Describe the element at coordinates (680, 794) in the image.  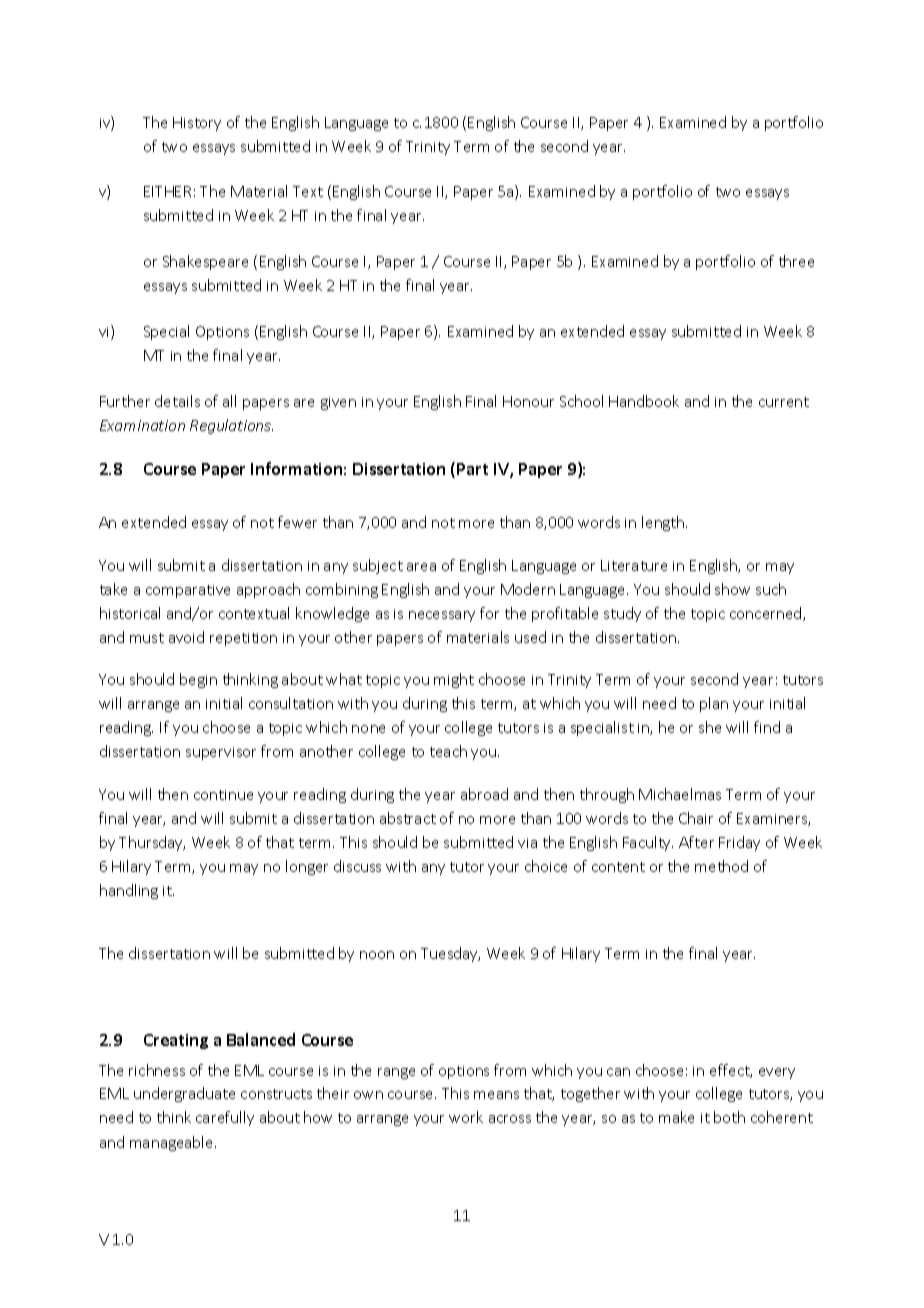
I see `Michaelmas` at that location.
